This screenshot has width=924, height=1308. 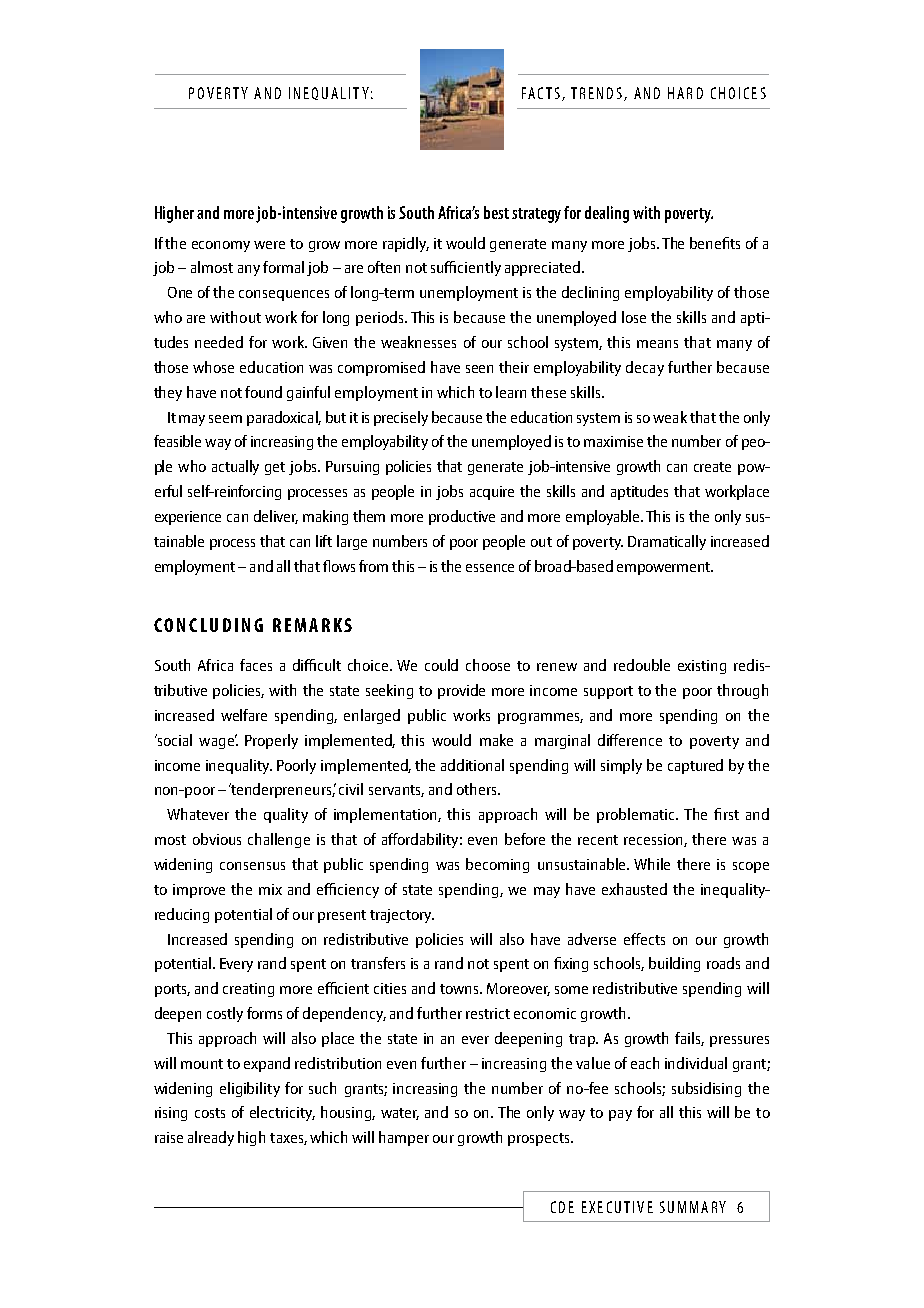 What do you see at coordinates (712, 467) in the screenshot?
I see `create` at bounding box center [712, 467].
